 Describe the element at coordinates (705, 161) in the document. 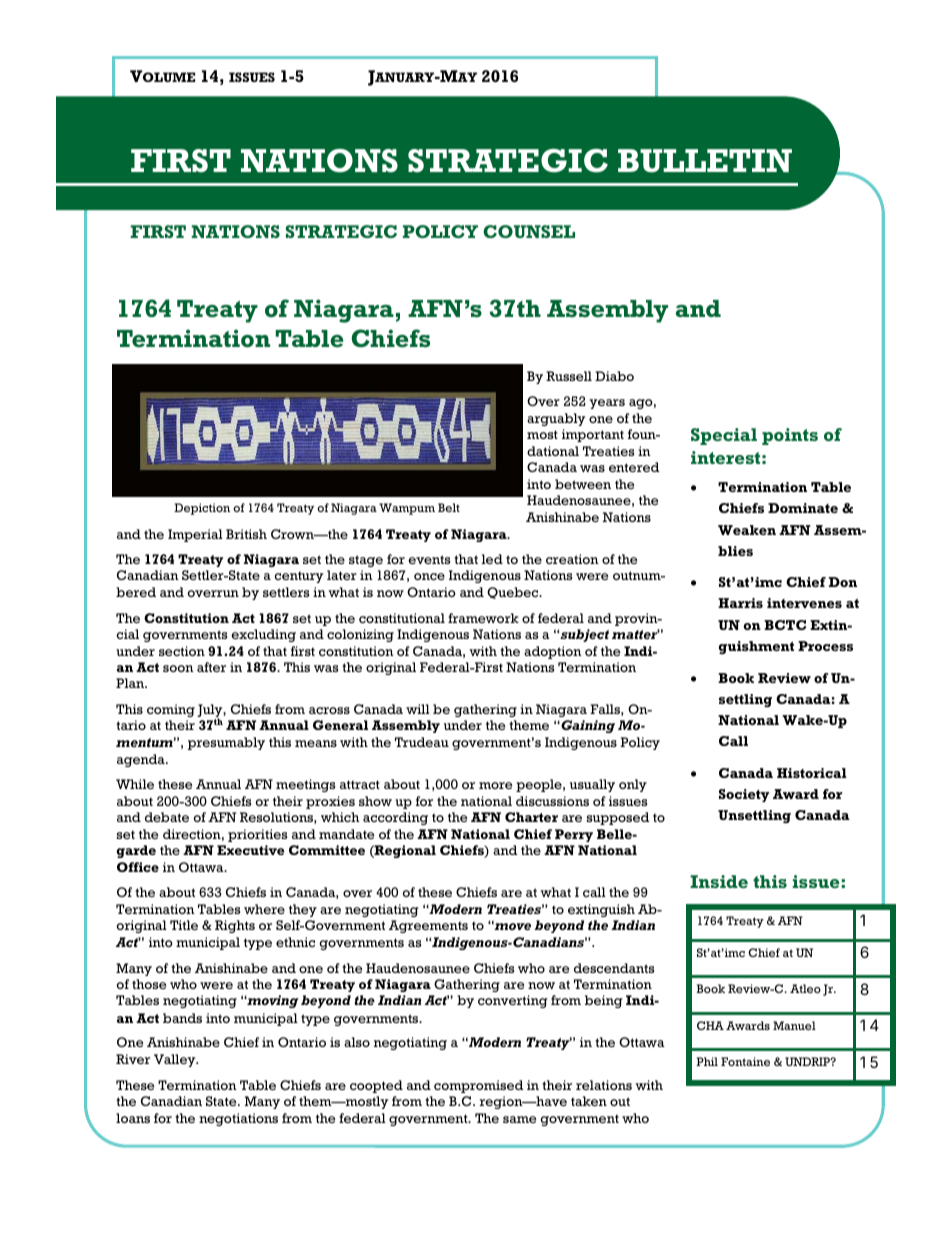

I see `BULLETIN` at that location.
